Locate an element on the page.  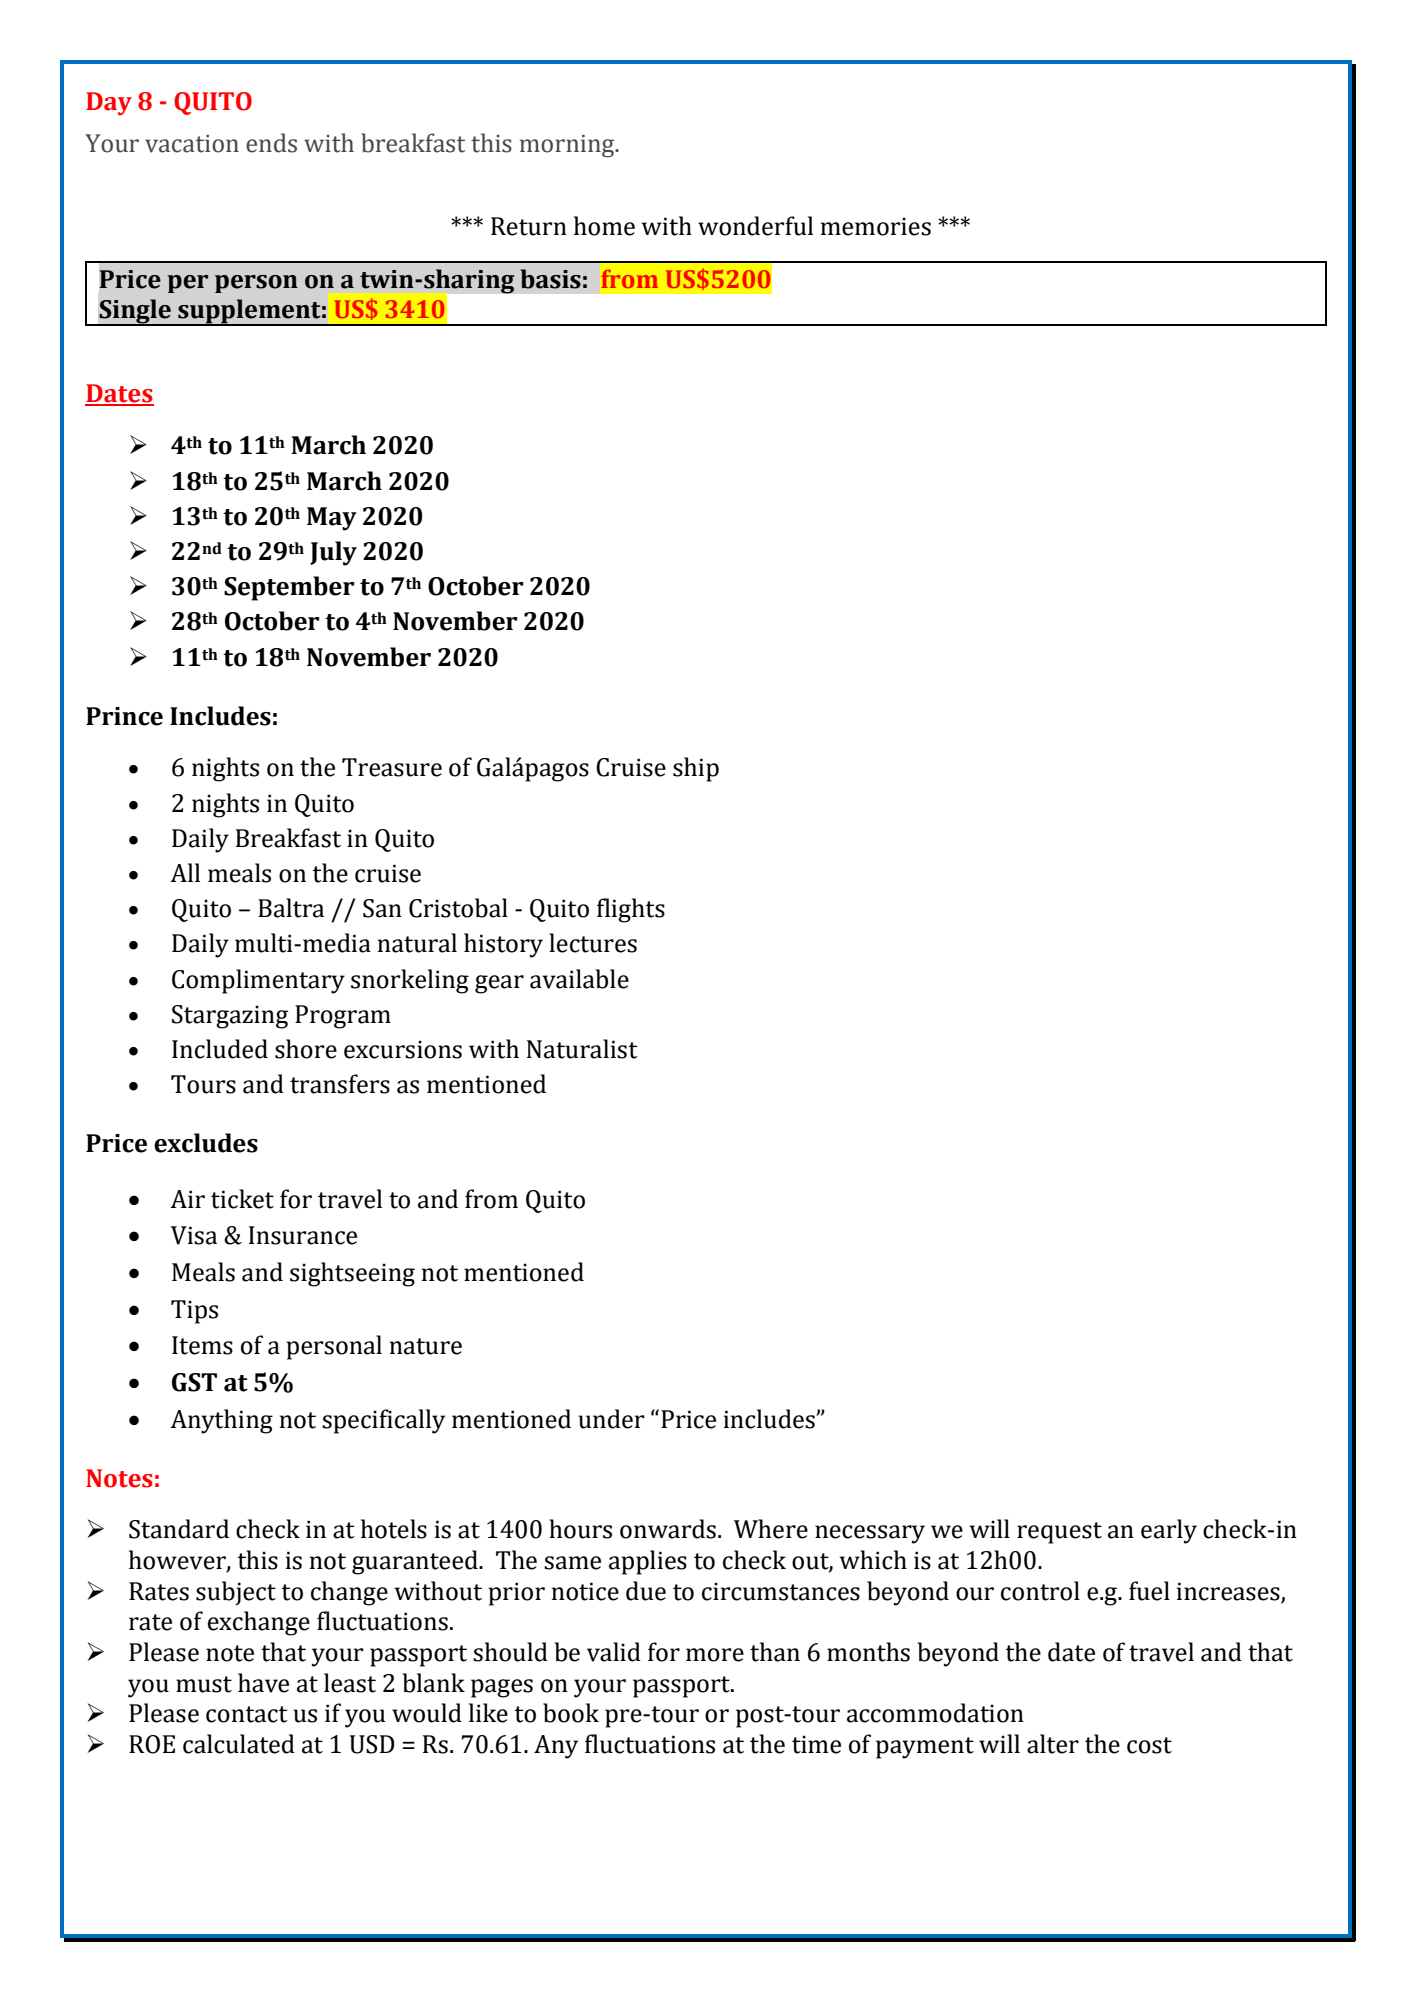
flights is located at coordinates (631, 910).
